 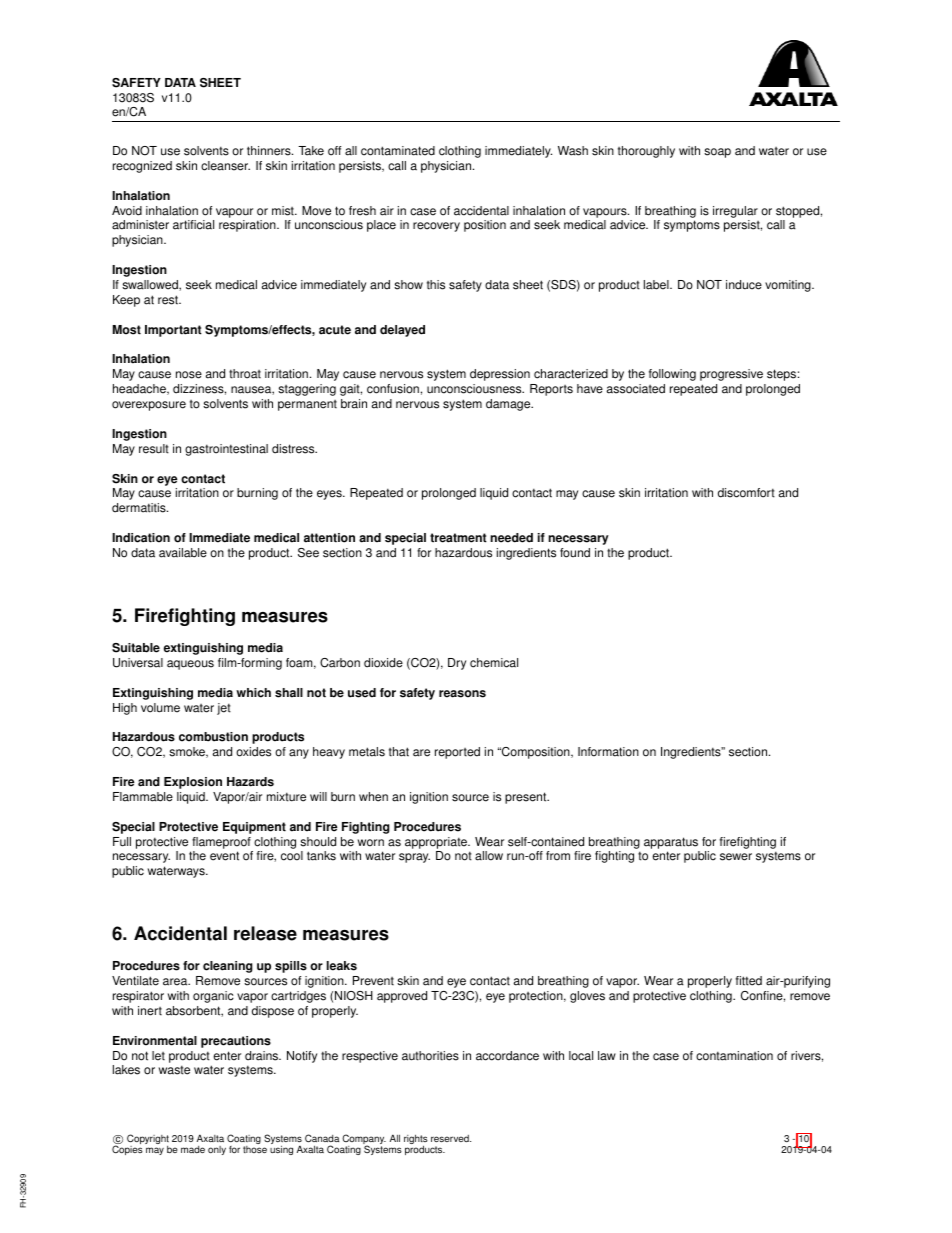 What do you see at coordinates (608, 752) in the page?
I see `Information` at bounding box center [608, 752].
